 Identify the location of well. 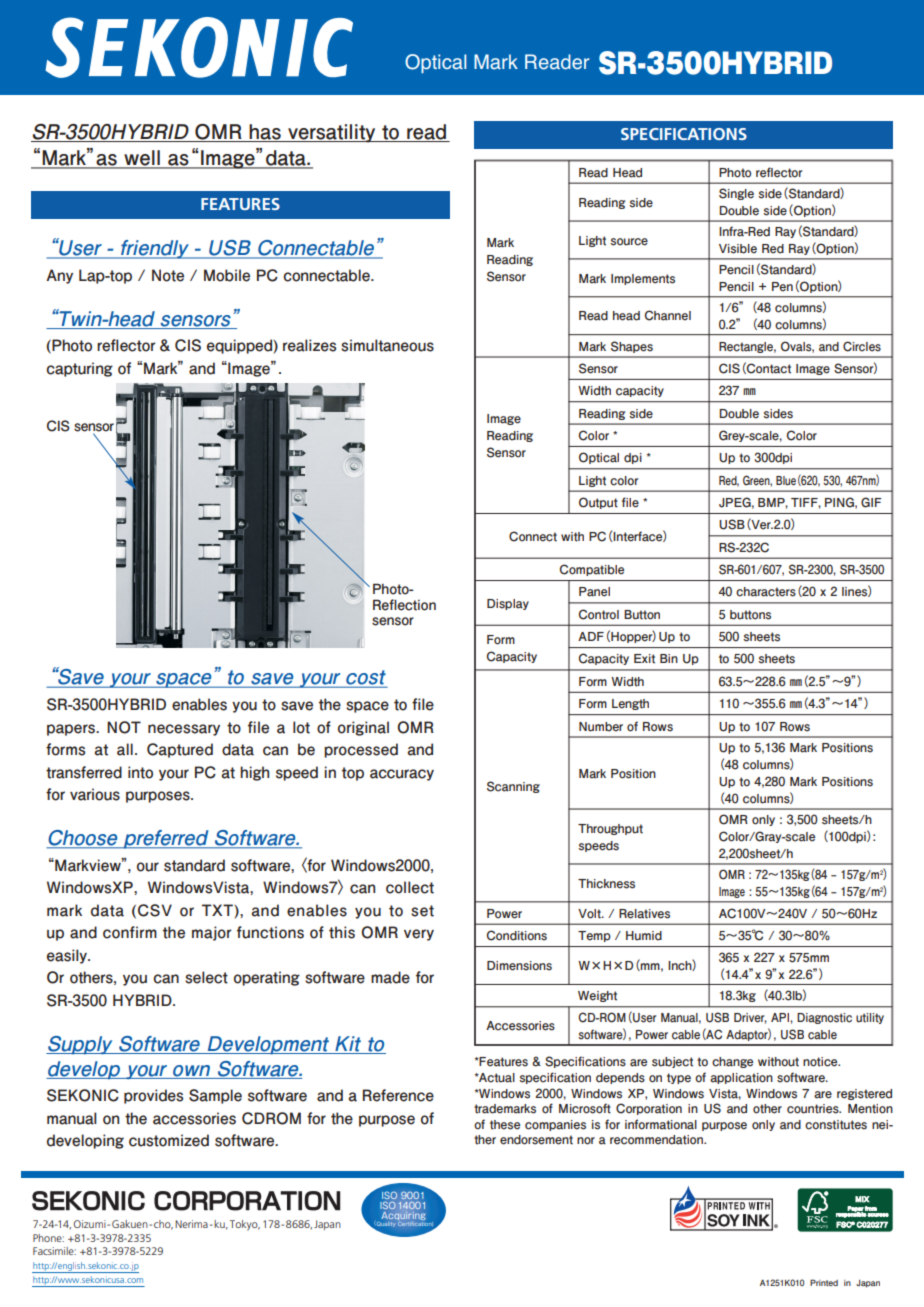
(142, 159).
